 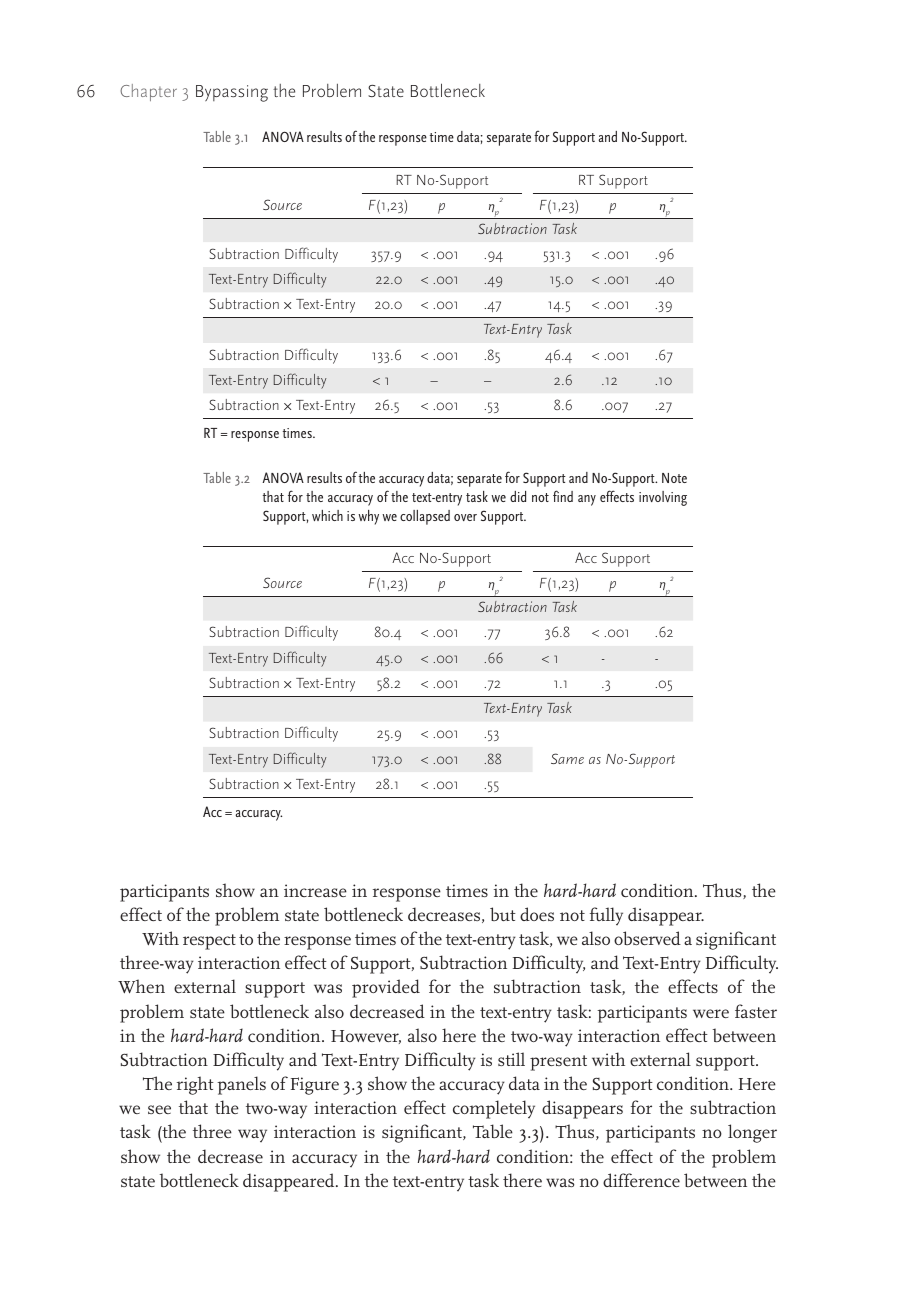 What do you see at coordinates (641, 1180) in the page?
I see `difference` at bounding box center [641, 1180].
